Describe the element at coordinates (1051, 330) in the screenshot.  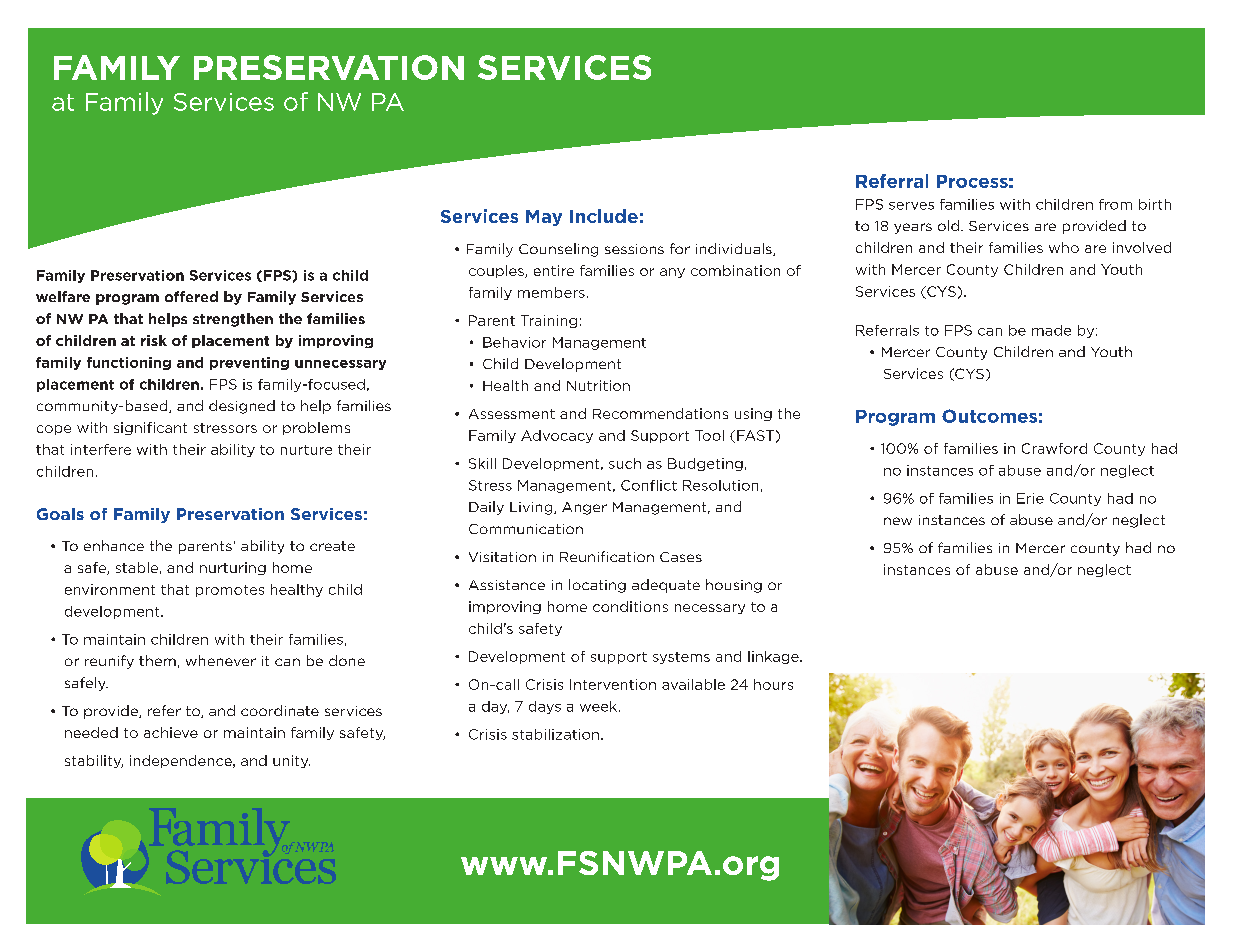
I see `made` at that location.
